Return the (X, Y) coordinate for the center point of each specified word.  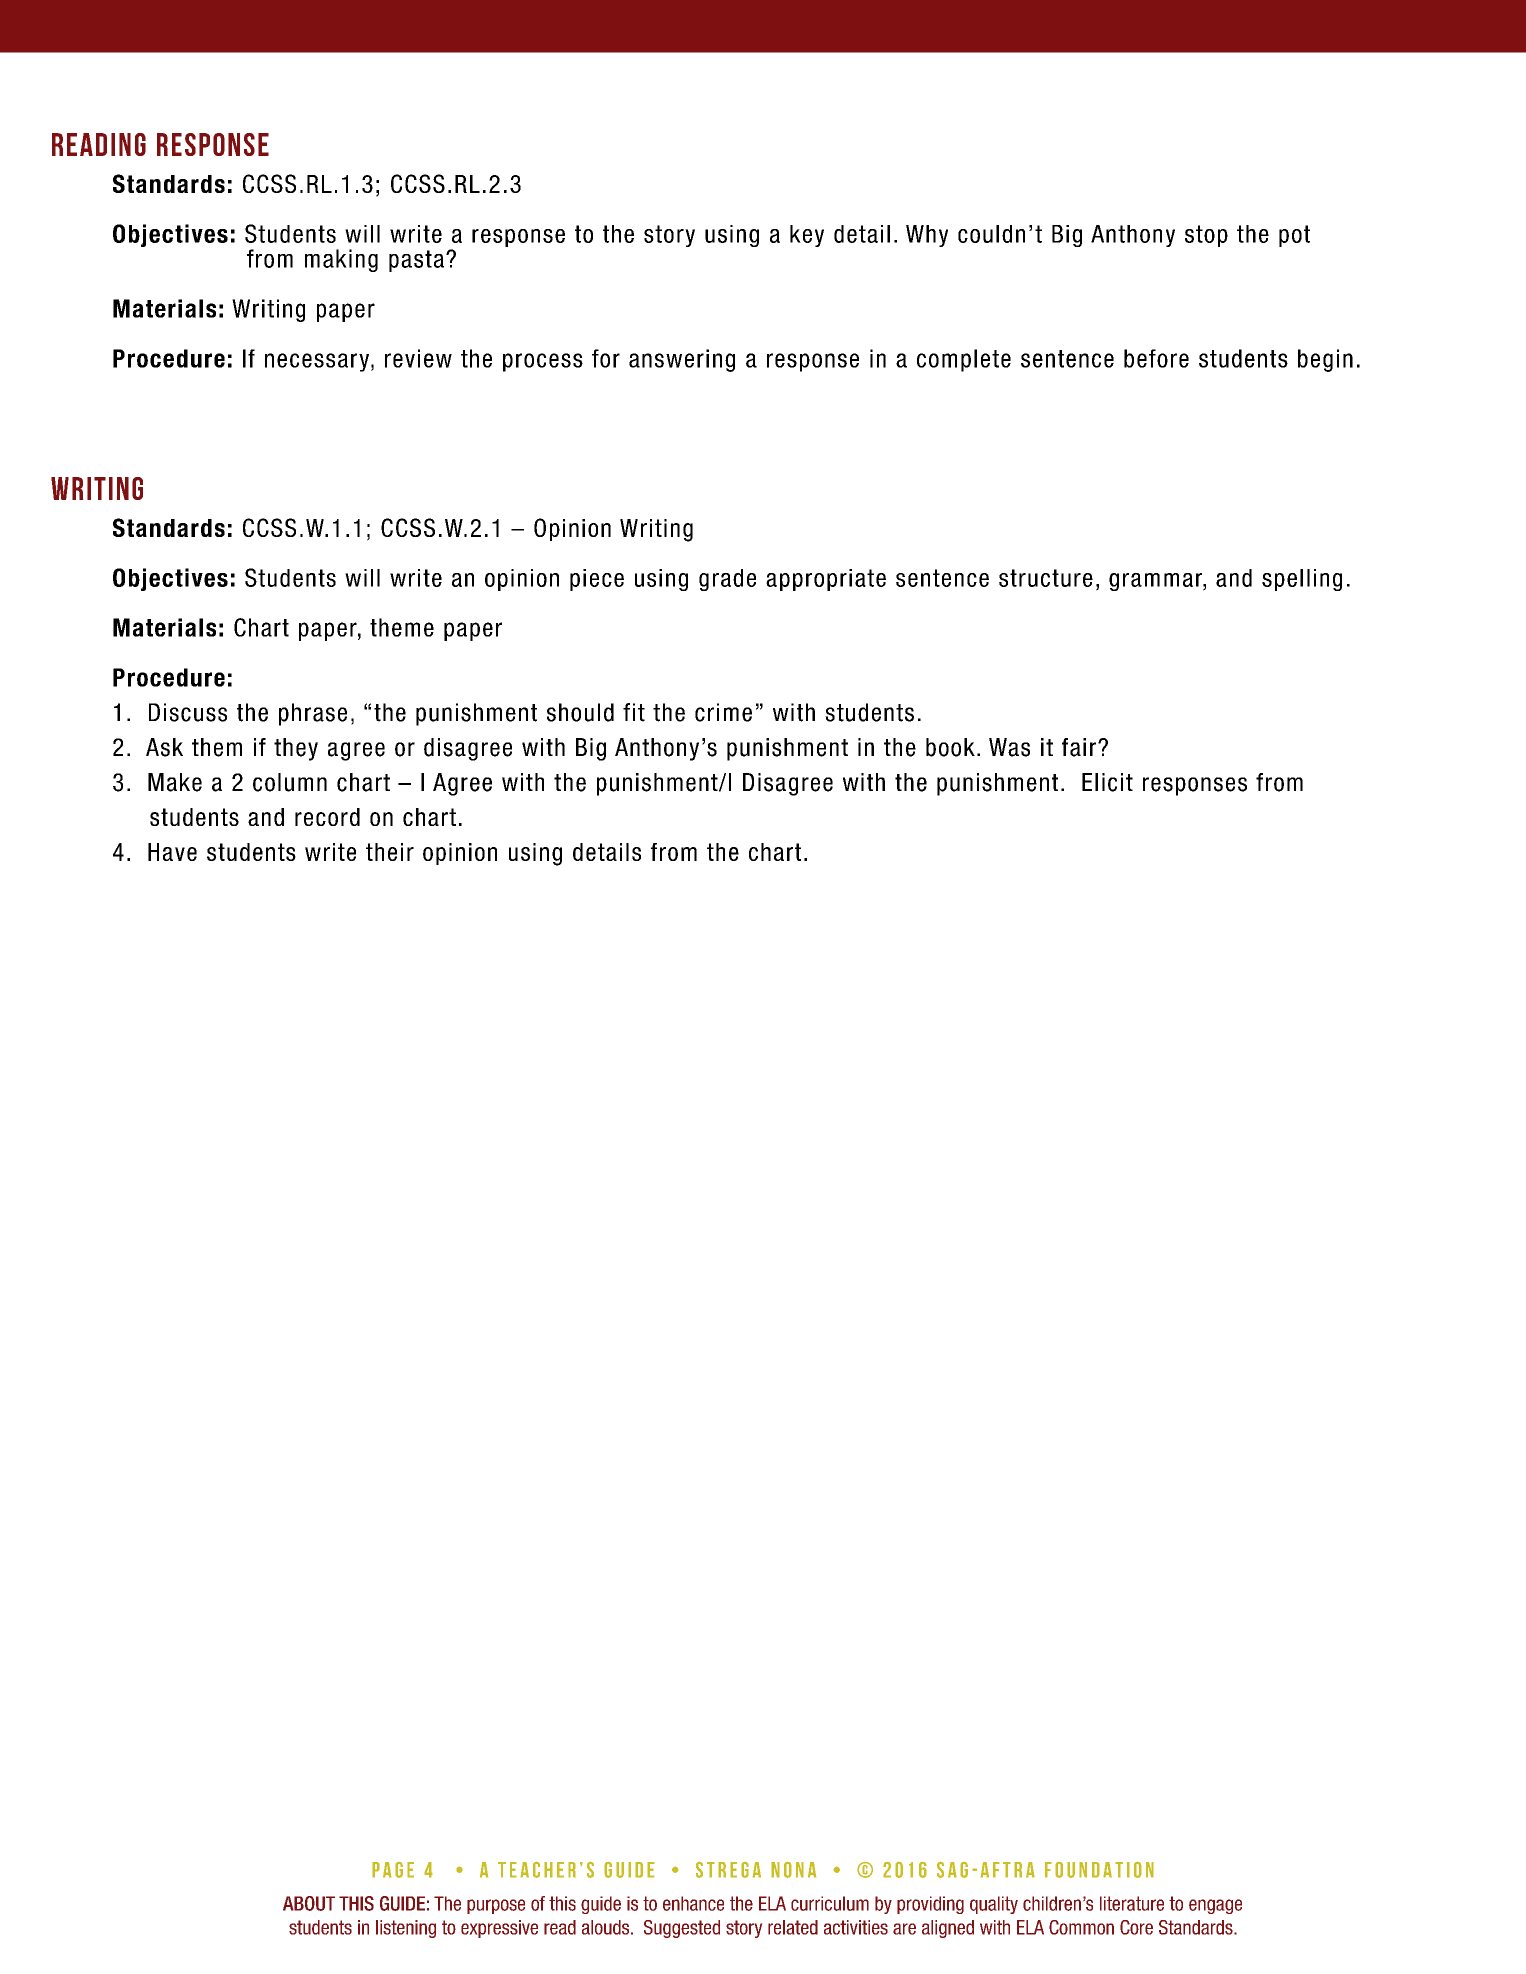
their (390, 852)
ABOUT (309, 1903)
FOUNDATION (1099, 1869)
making (341, 260)
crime (723, 712)
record (327, 817)
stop (1206, 236)
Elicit (1107, 782)
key (807, 236)
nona (793, 1869)
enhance (693, 1903)
